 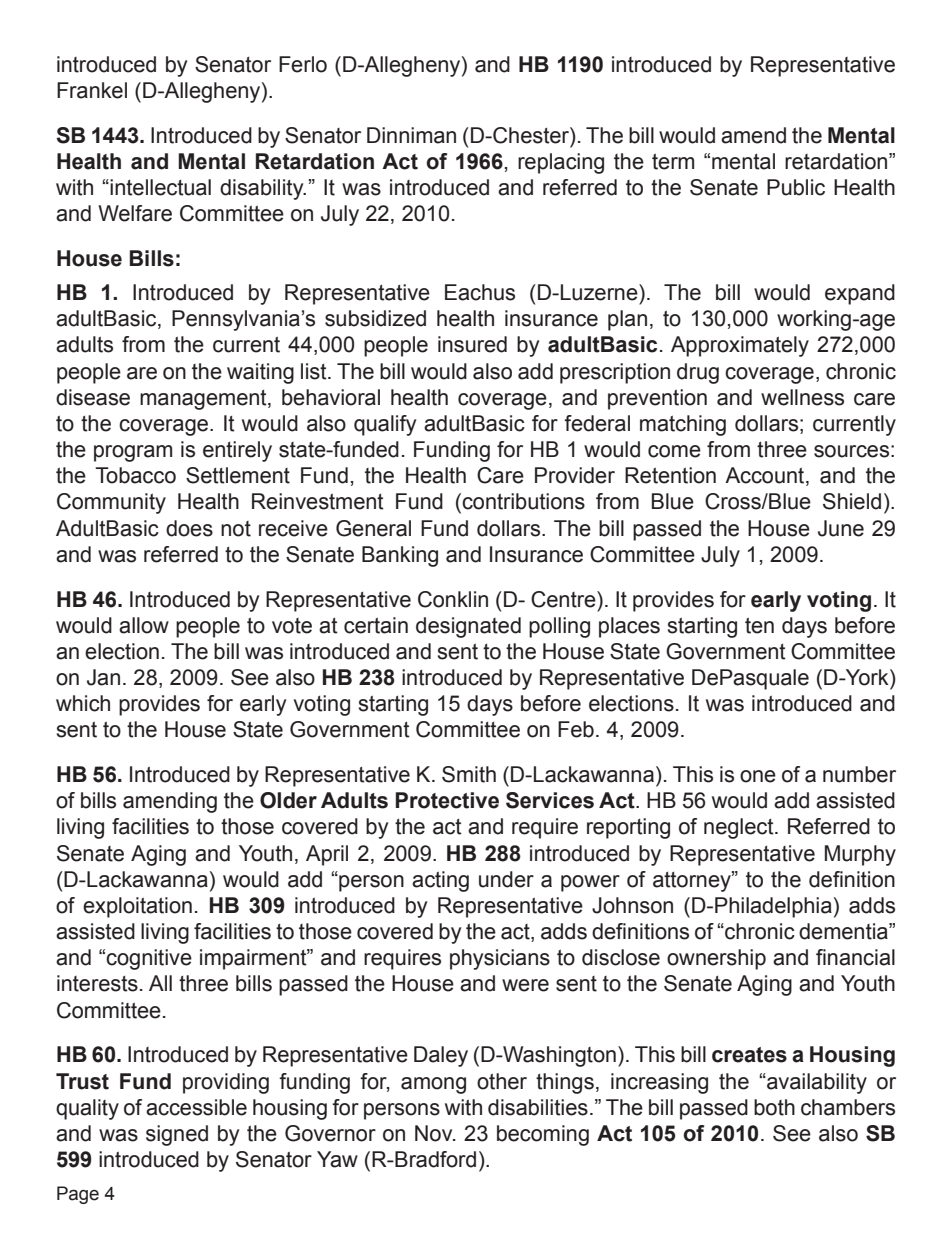 I want to click on Account, so click(x=766, y=476).
